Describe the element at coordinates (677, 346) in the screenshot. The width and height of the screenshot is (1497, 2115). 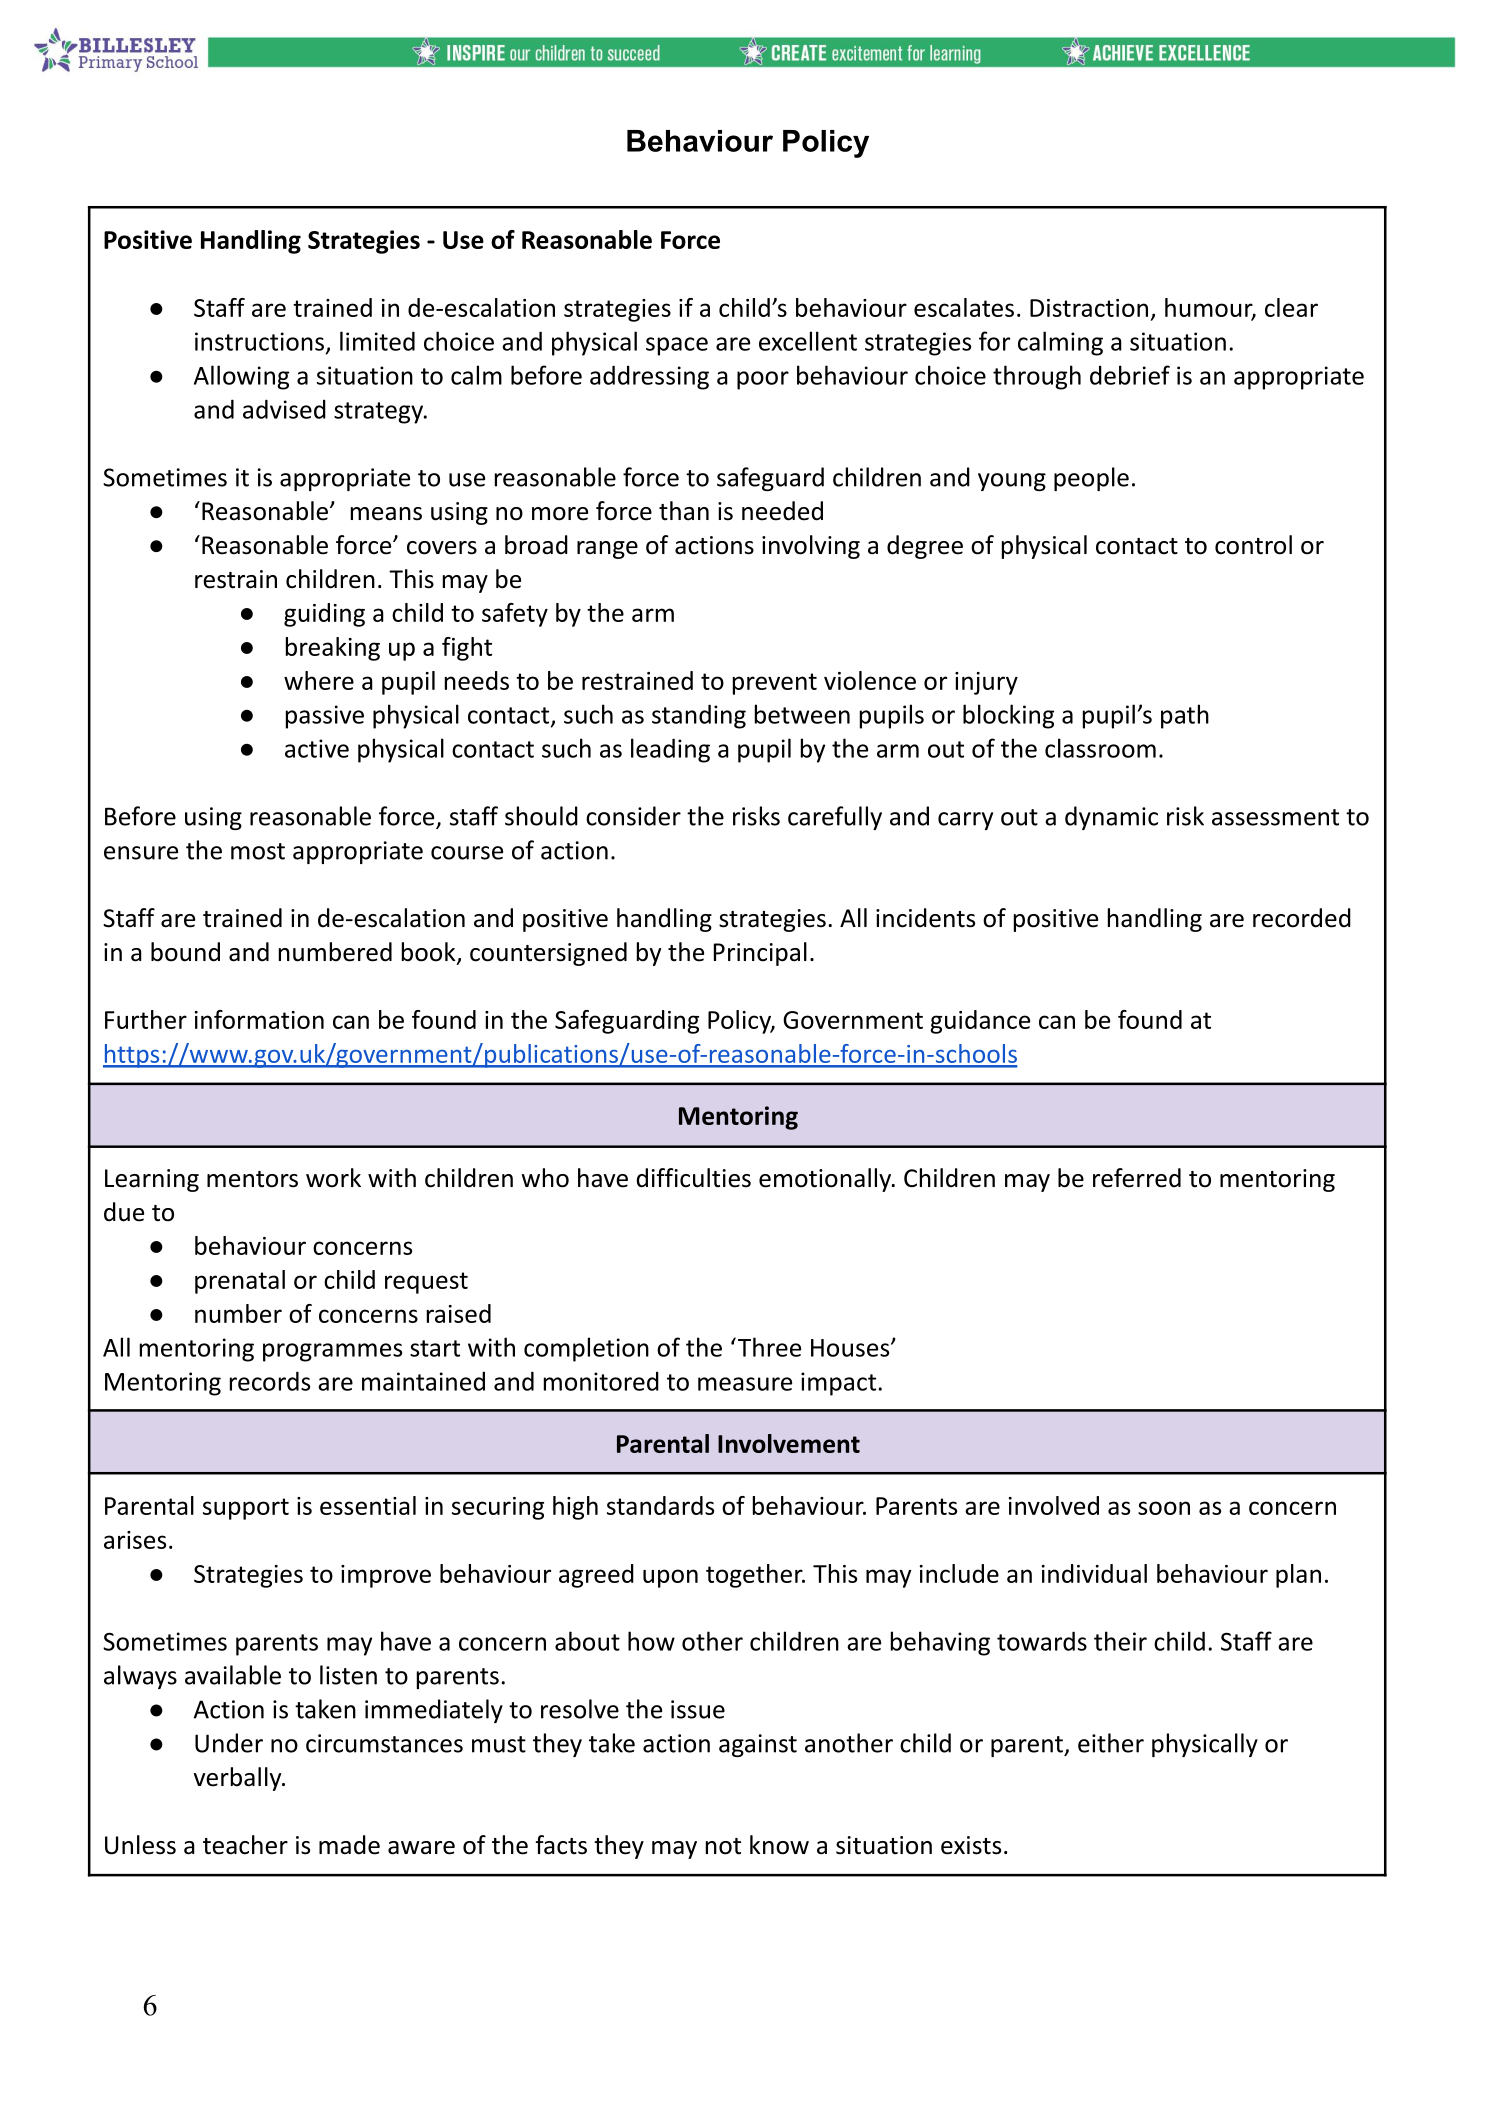
I see `space` at that location.
